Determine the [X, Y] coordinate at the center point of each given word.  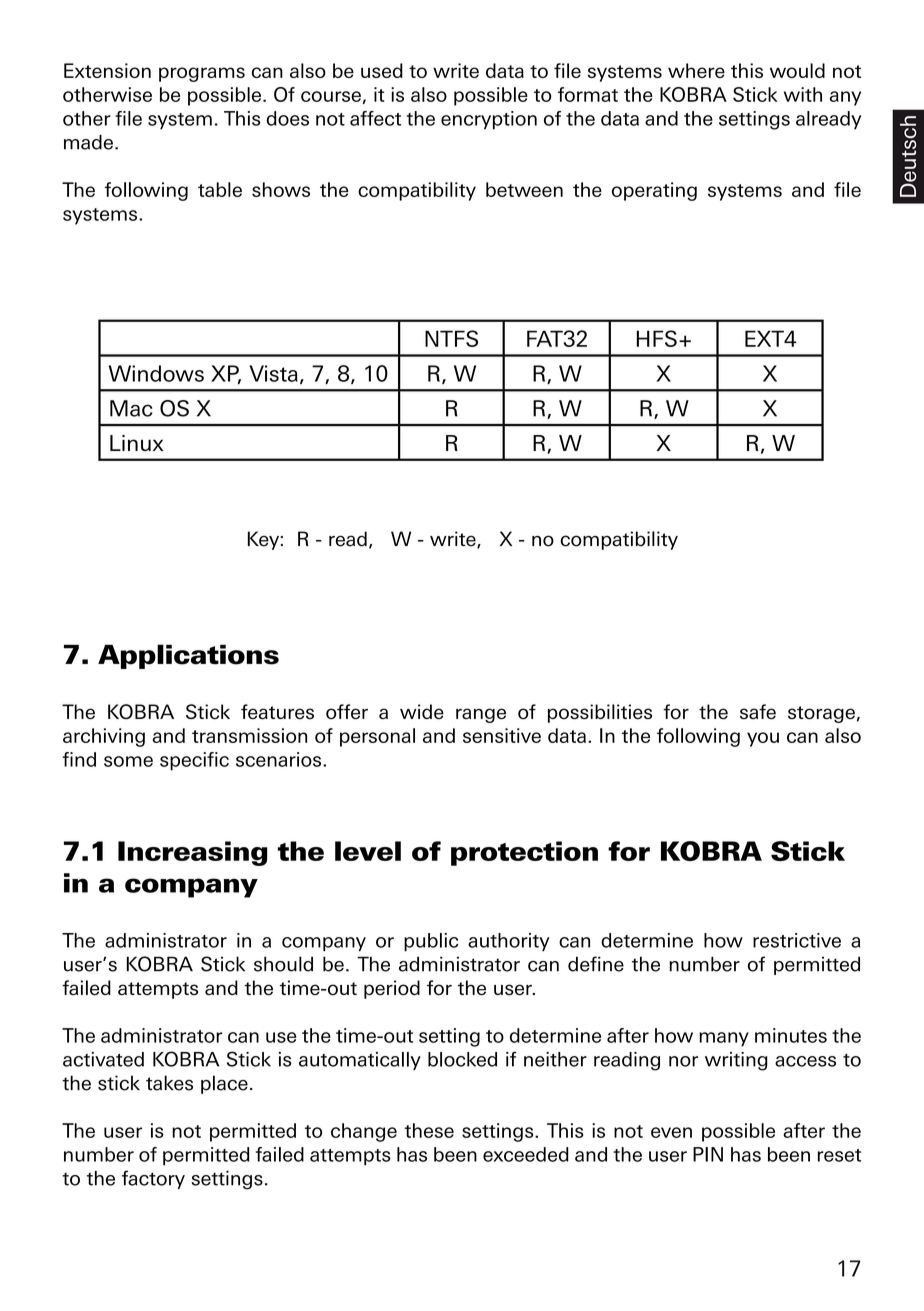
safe [758, 712]
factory [153, 1179]
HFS [657, 338]
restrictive [797, 940]
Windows [156, 373]
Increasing [193, 853]
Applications [188, 656]
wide [422, 712]
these [429, 1130]
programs [202, 74]
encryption [489, 120]
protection [524, 853]
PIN [708, 1154]
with [803, 94]
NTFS [451, 338]
